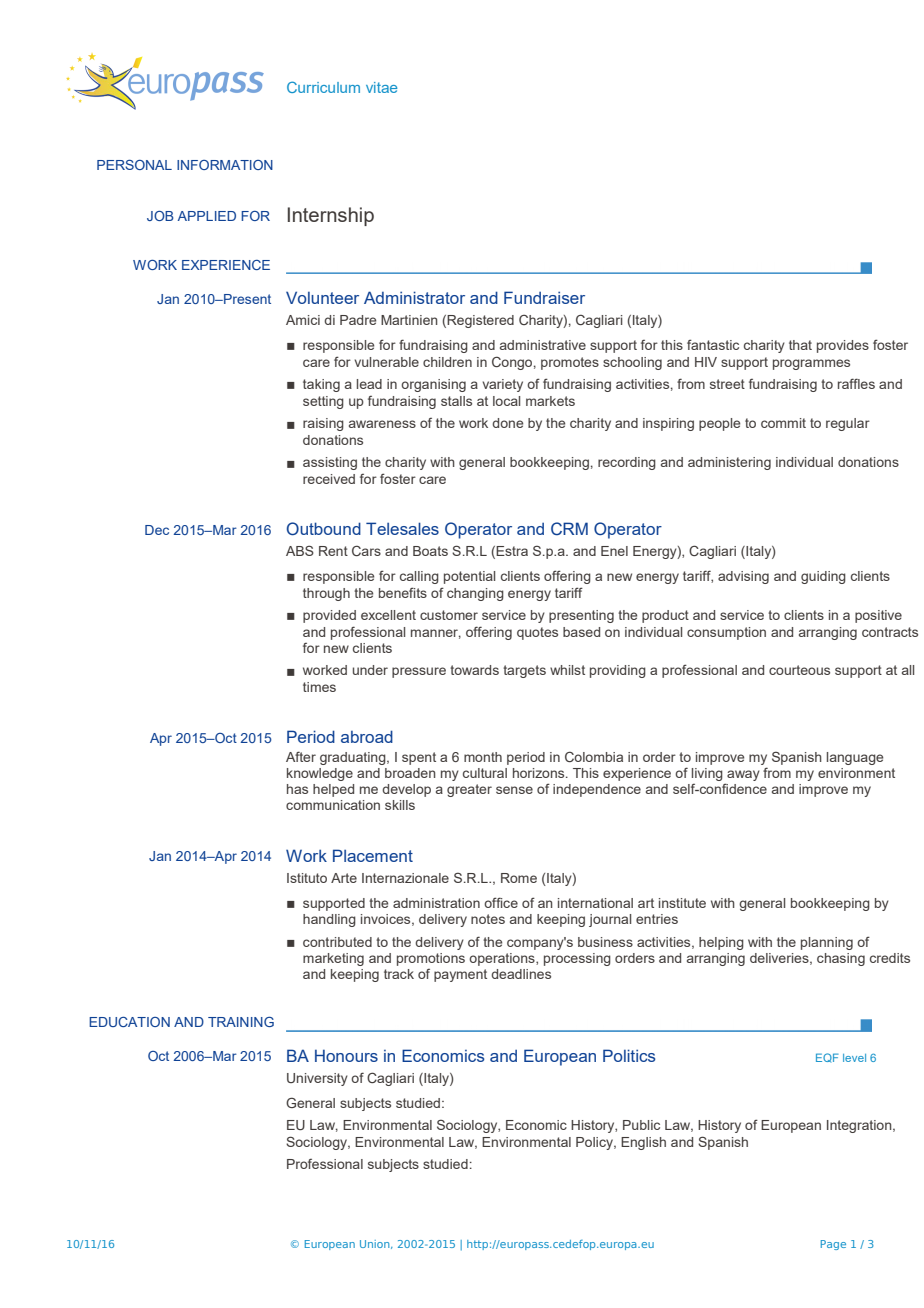  Describe the element at coordinates (381, 87) in the screenshot. I see `vitae` at that location.
